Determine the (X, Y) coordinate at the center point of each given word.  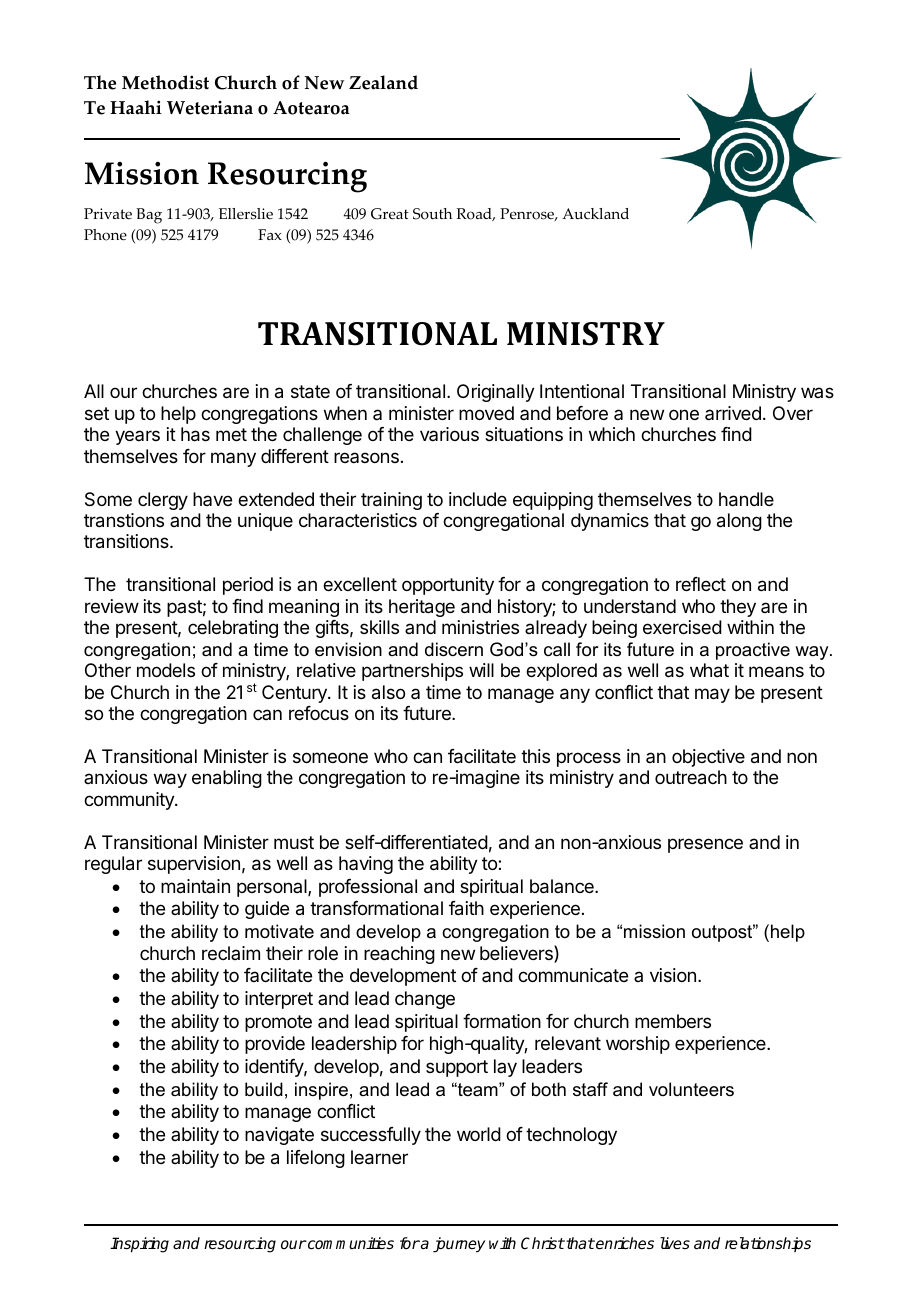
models (166, 670)
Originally (496, 393)
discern (454, 649)
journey (459, 1245)
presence (705, 845)
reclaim (231, 953)
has (195, 434)
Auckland (595, 214)
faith (466, 908)
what (709, 670)
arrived (733, 413)
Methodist (165, 82)
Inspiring (139, 1245)
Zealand (383, 82)
